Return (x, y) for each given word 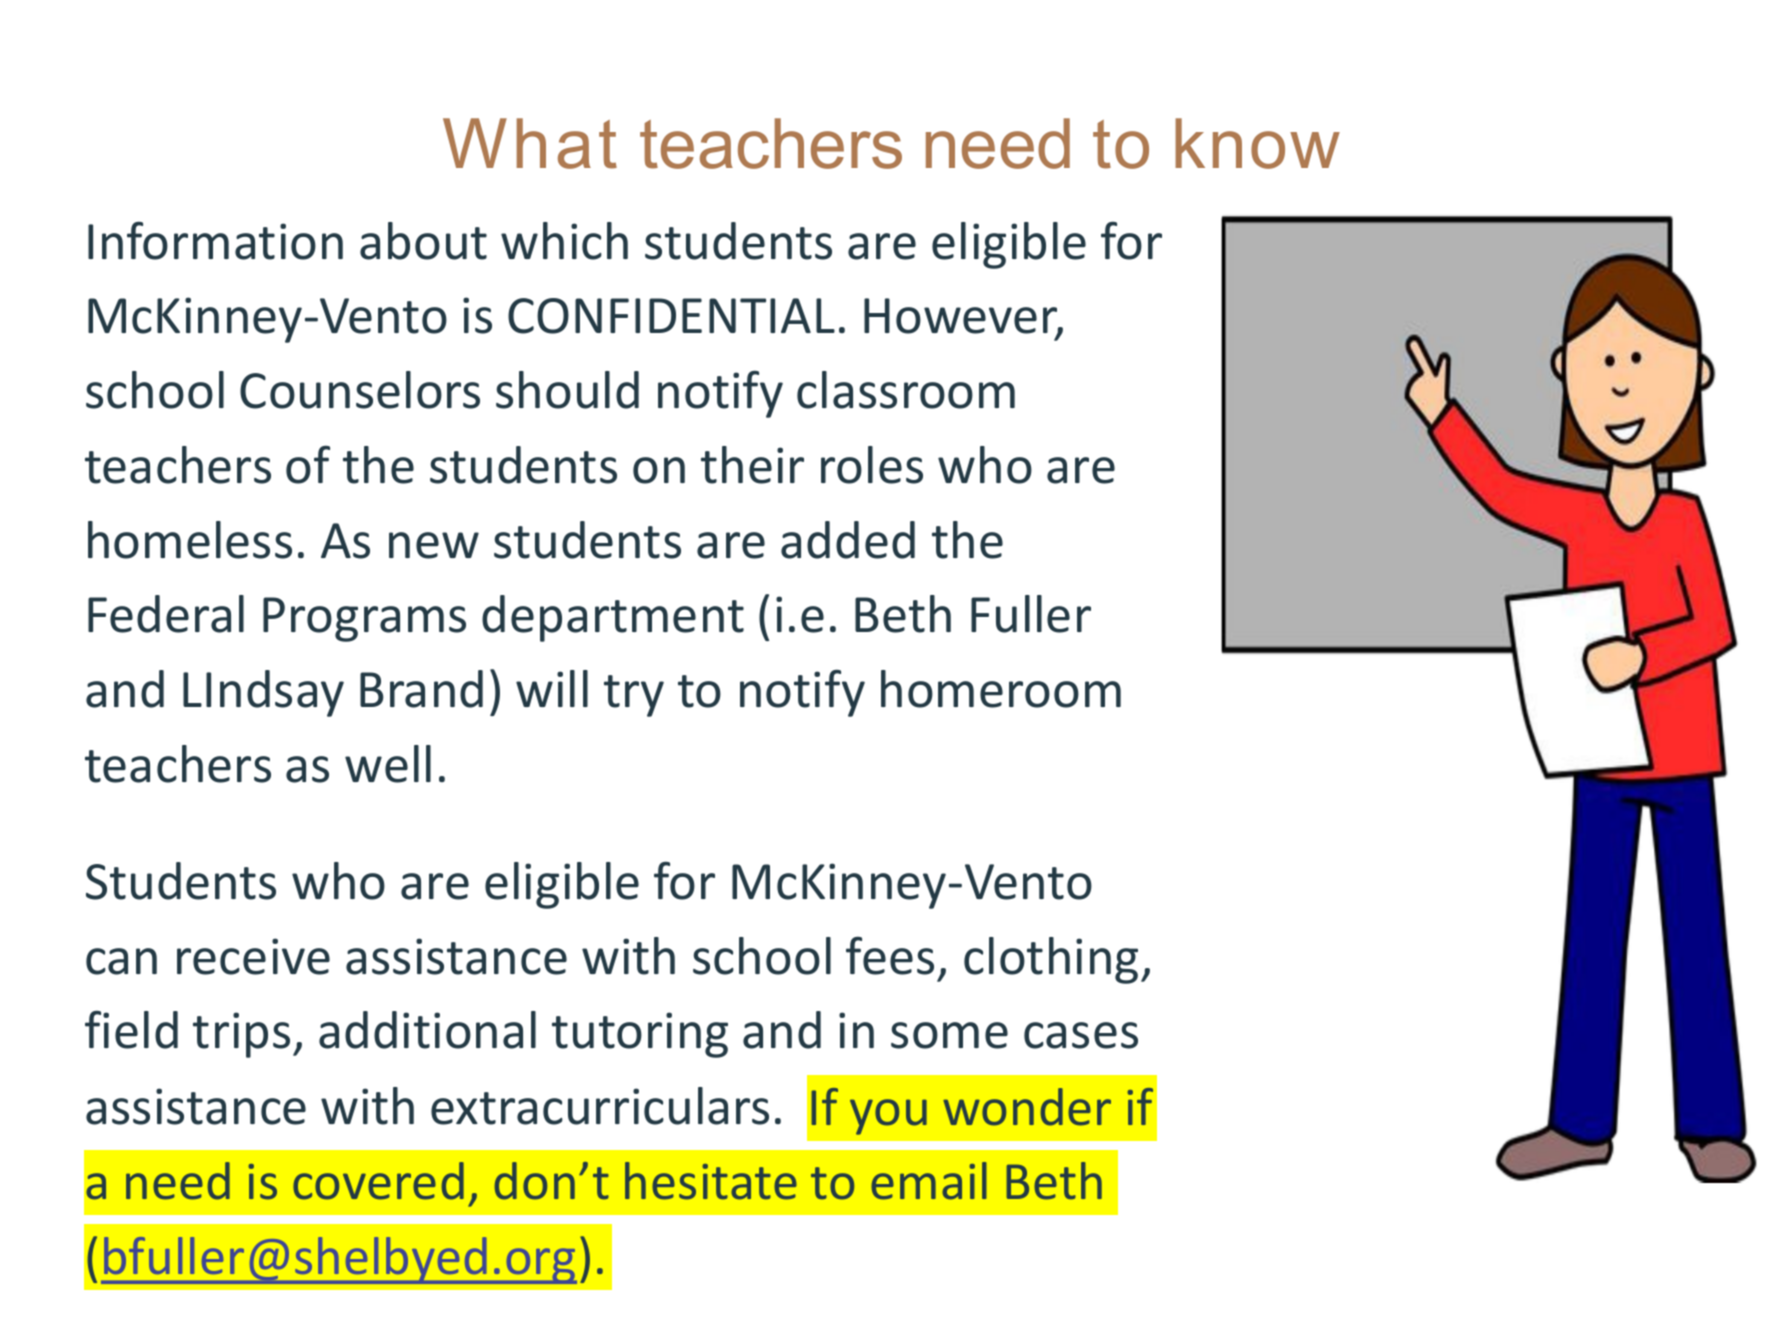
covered (378, 1181)
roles (872, 465)
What (530, 143)
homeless (190, 540)
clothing (1051, 960)
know (1257, 143)
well (388, 764)
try (634, 696)
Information (215, 240)
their (752, 465)
